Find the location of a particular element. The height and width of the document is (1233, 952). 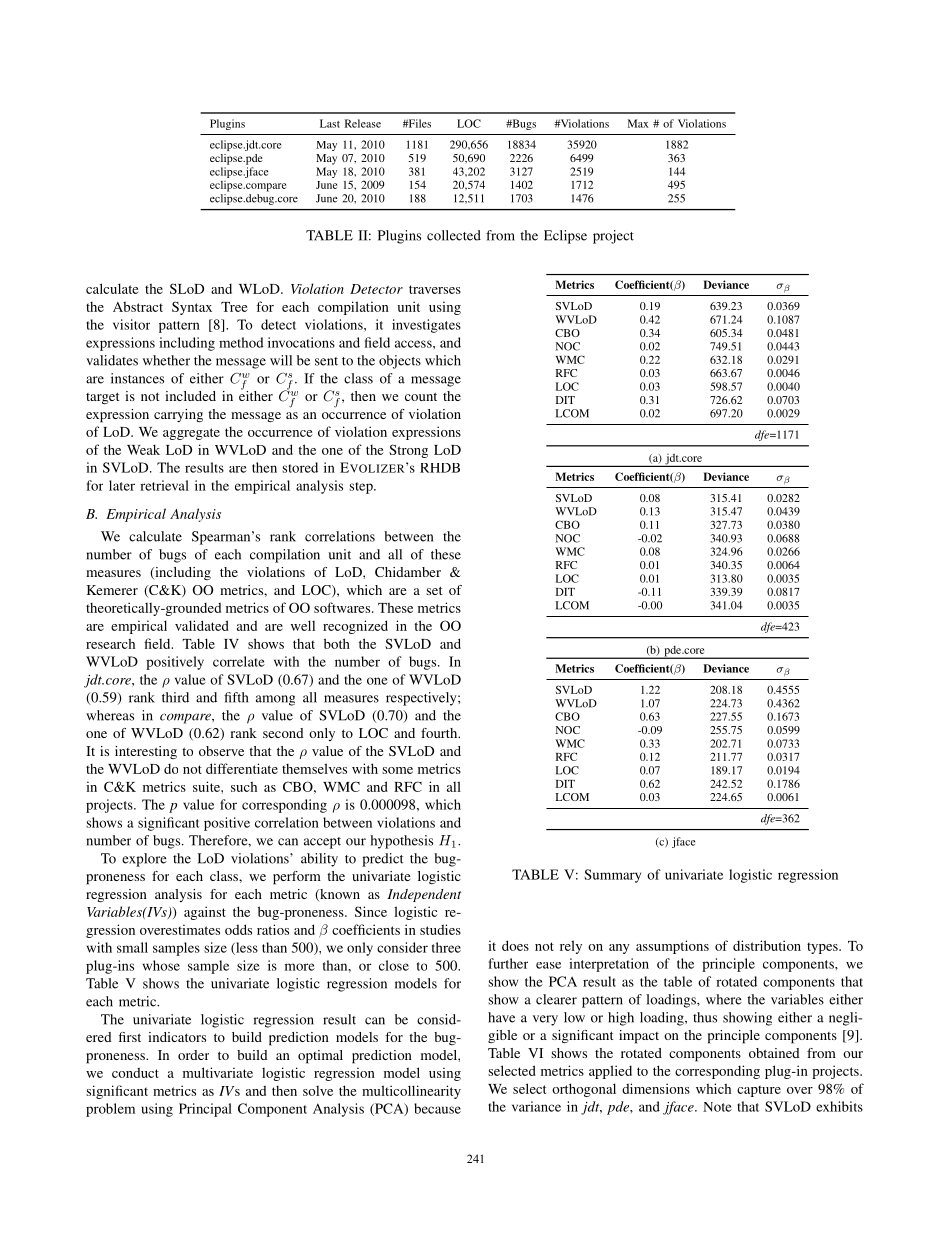

fourth is located at coordinates (440, 733).
